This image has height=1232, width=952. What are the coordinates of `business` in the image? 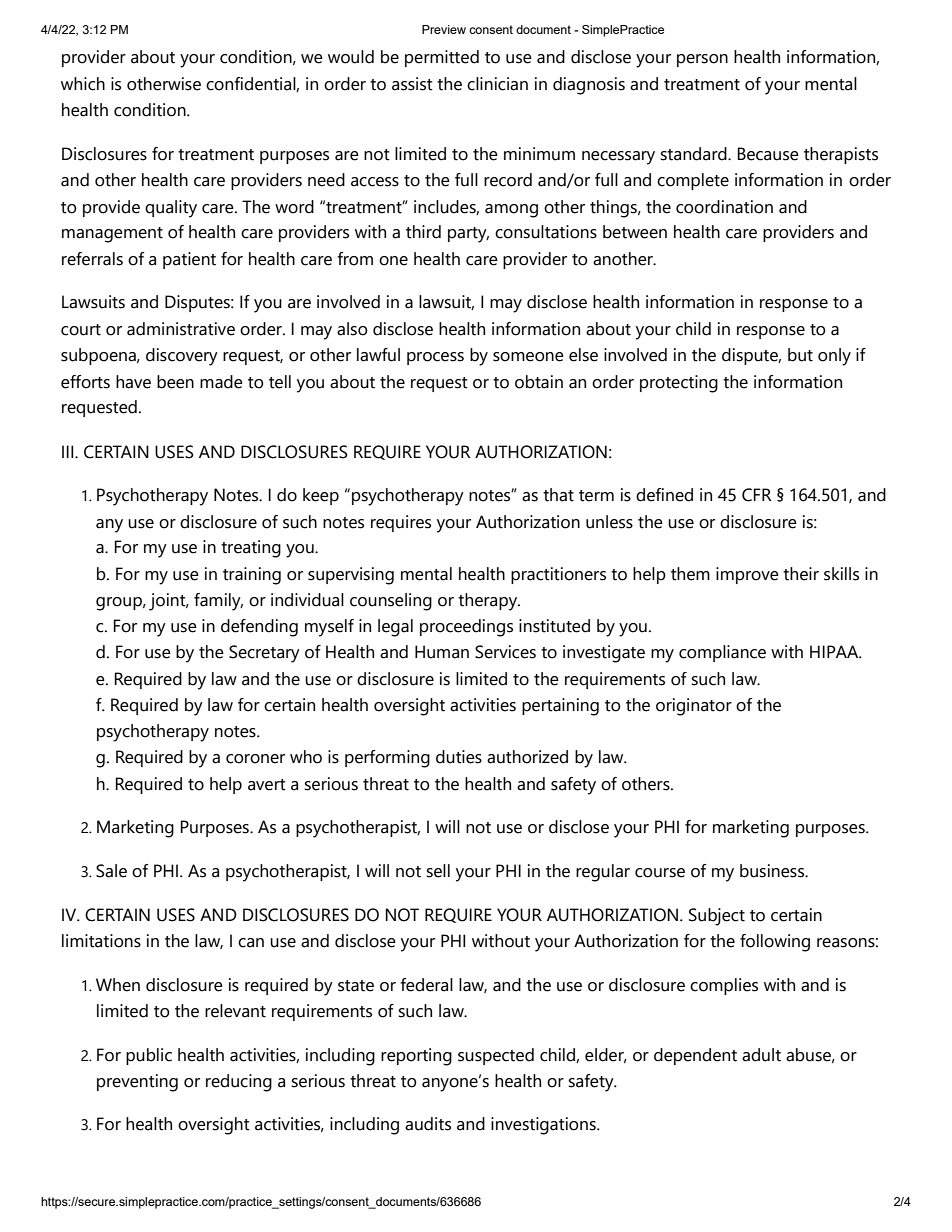 It's located at (773, 871).
